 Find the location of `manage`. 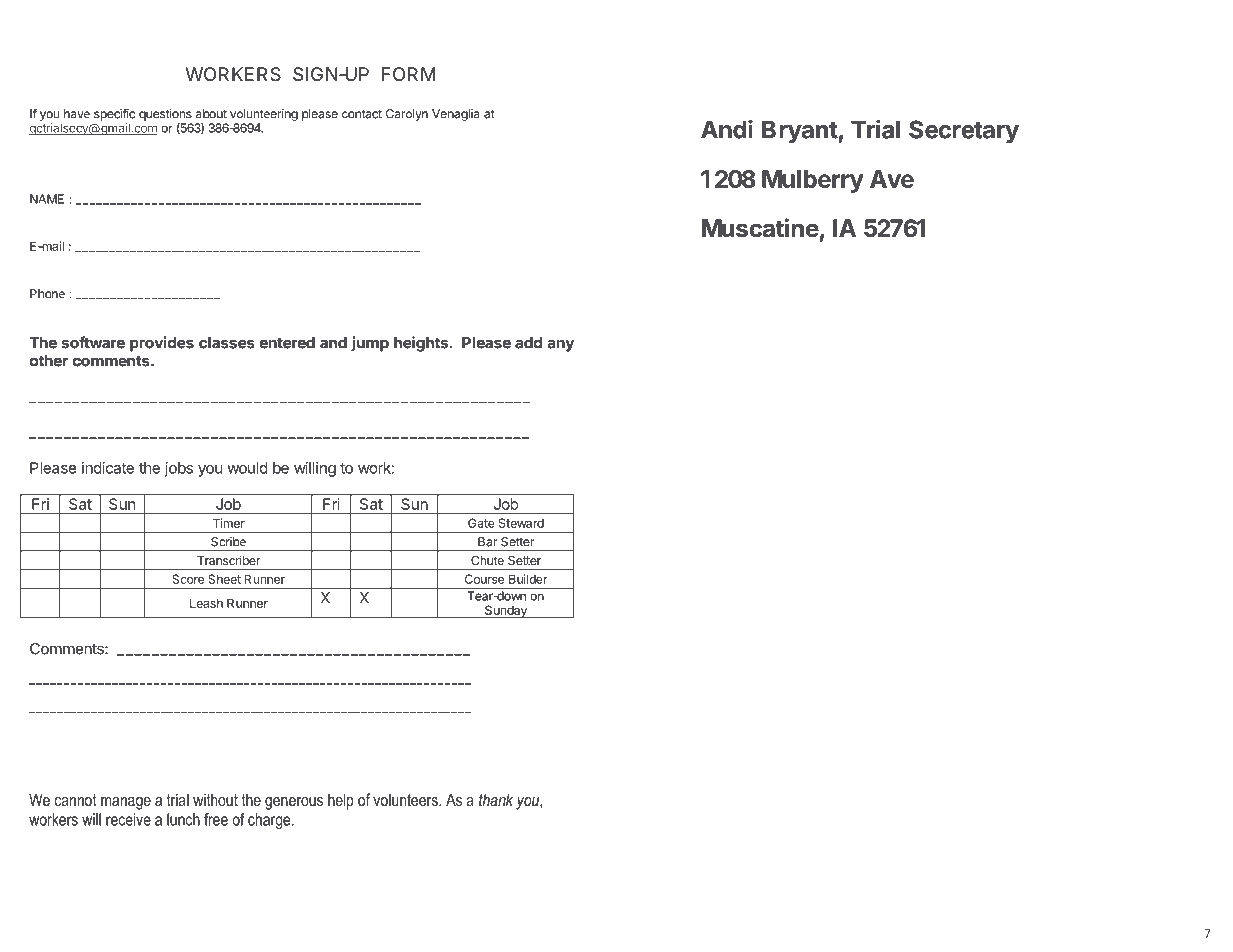

manage is located at coordinates (126, 803).
